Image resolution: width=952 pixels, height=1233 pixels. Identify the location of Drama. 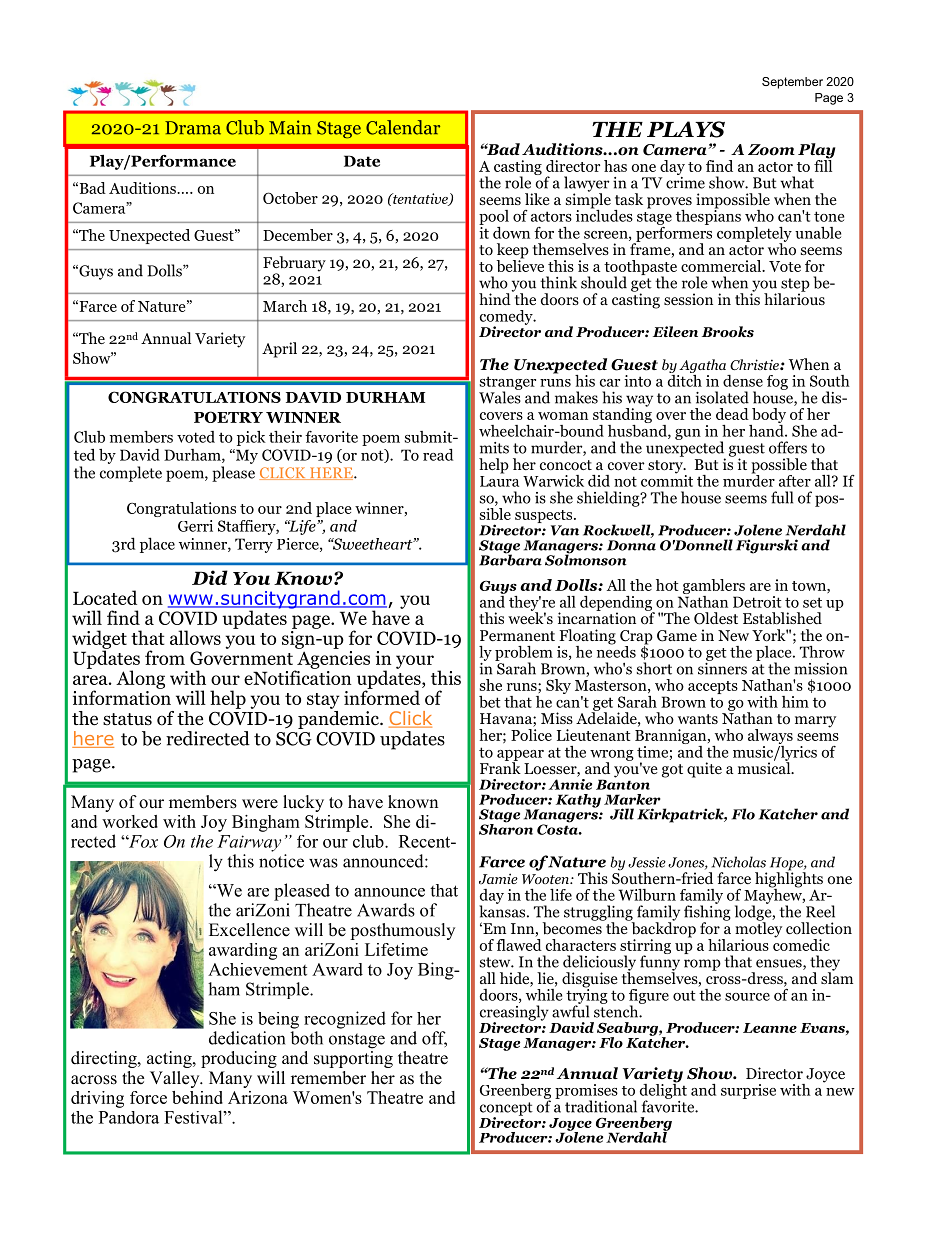
(193, 128).
